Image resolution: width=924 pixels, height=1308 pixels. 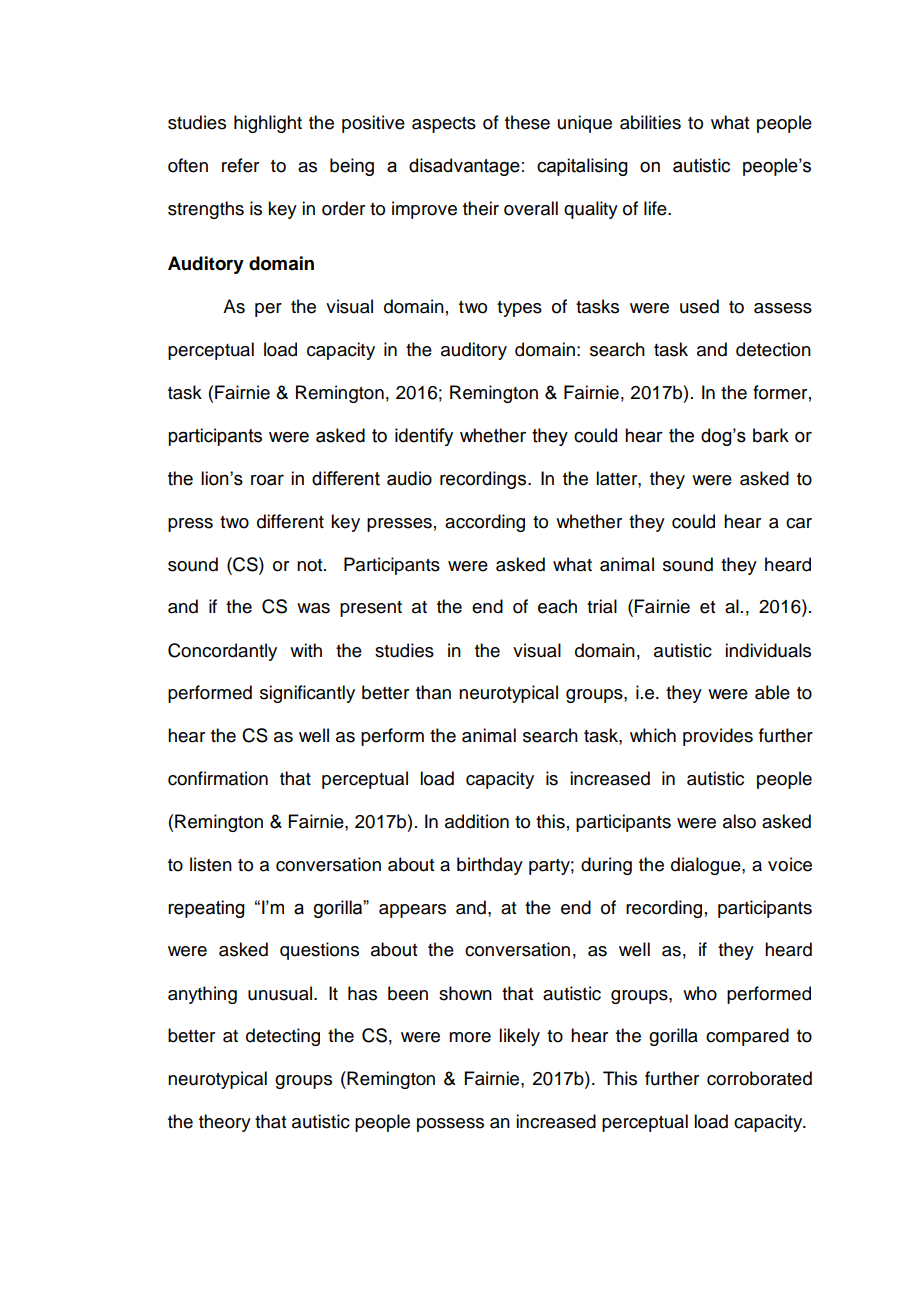 What do you see at coordinates (650, 122) in the screenshot?
I see `abilities` at bounding box center [650, 122].
